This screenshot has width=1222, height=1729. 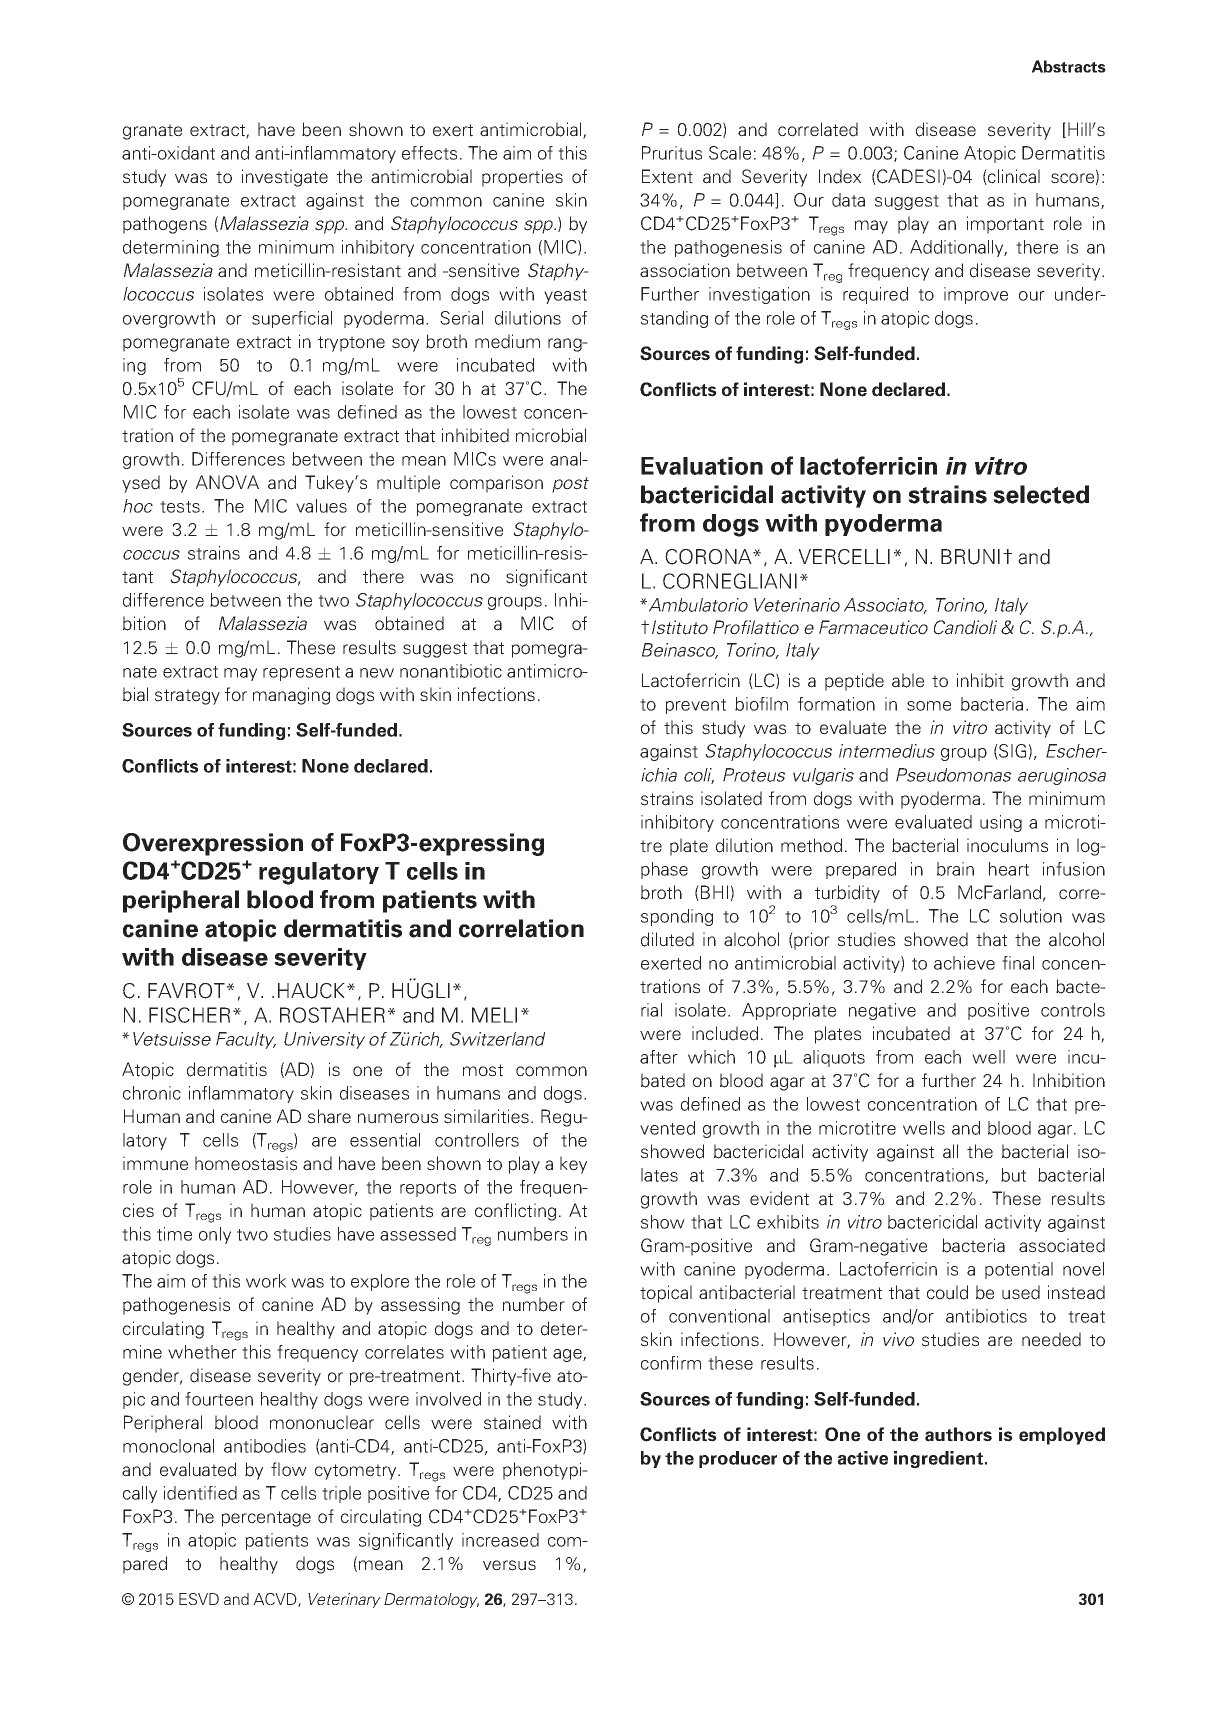 I want to click on selected, so click(x=1041, y=494).
